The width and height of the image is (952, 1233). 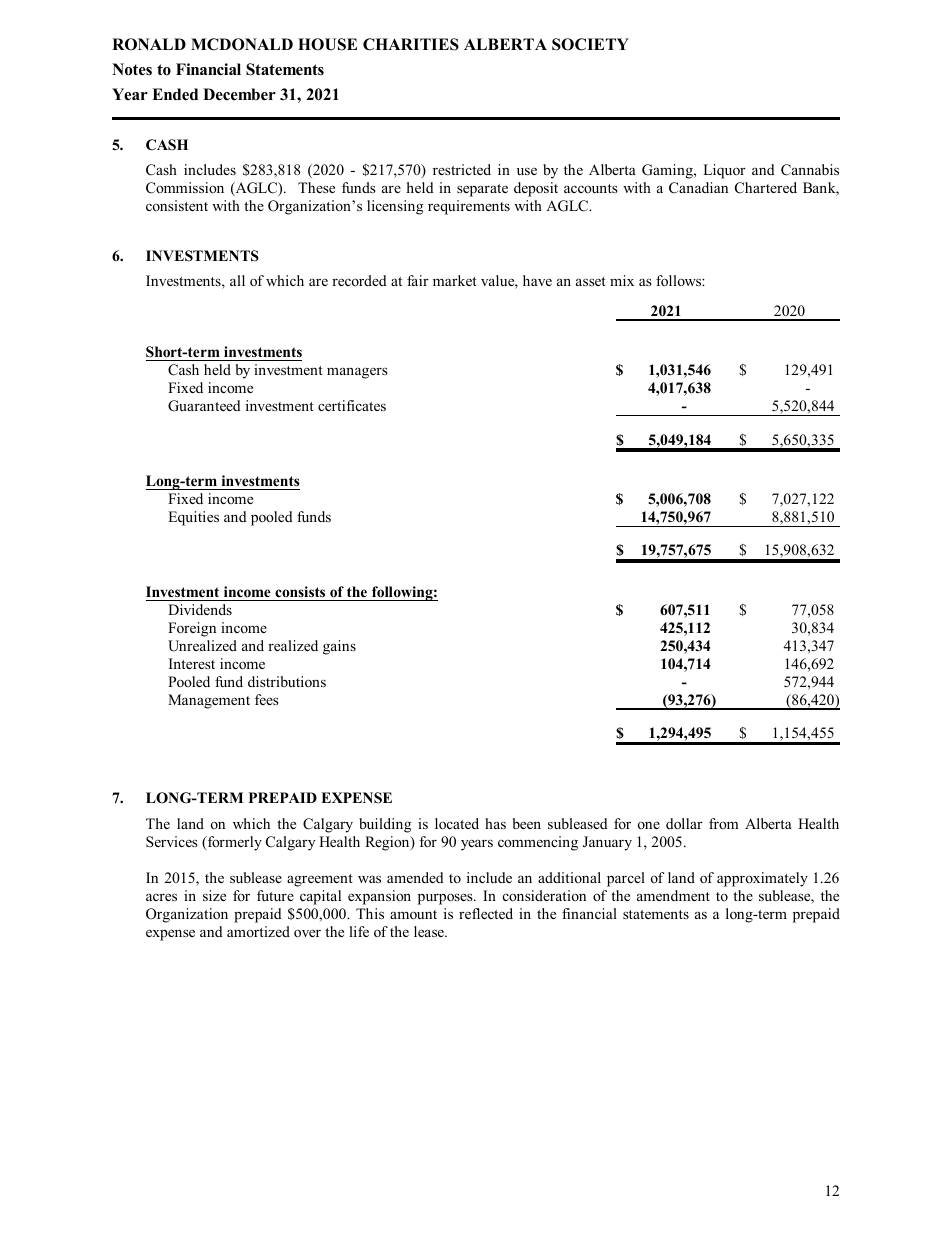 I want to click on market, so click(x=455, y=280).
